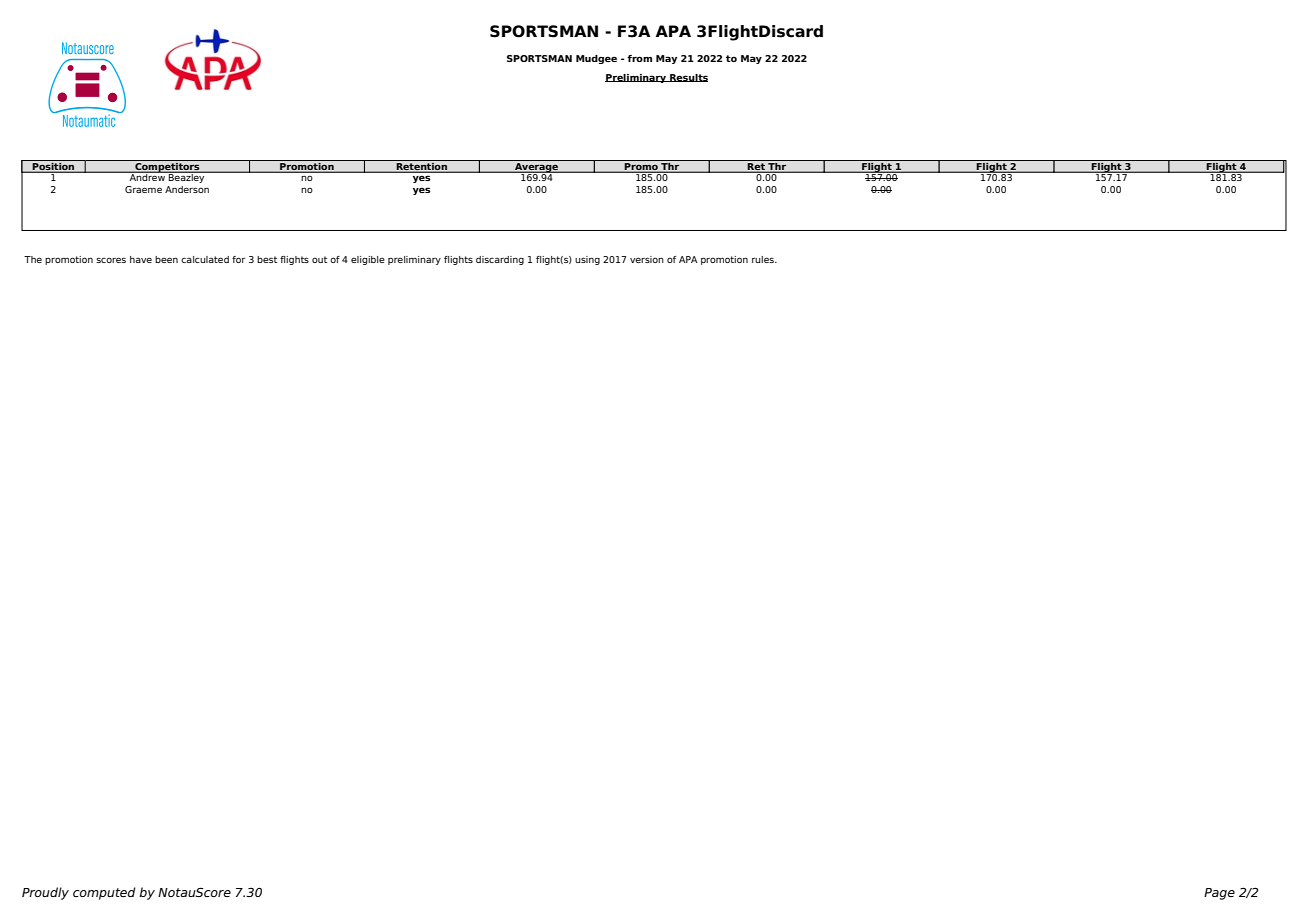  I want to click on been, so click(166, 259).
